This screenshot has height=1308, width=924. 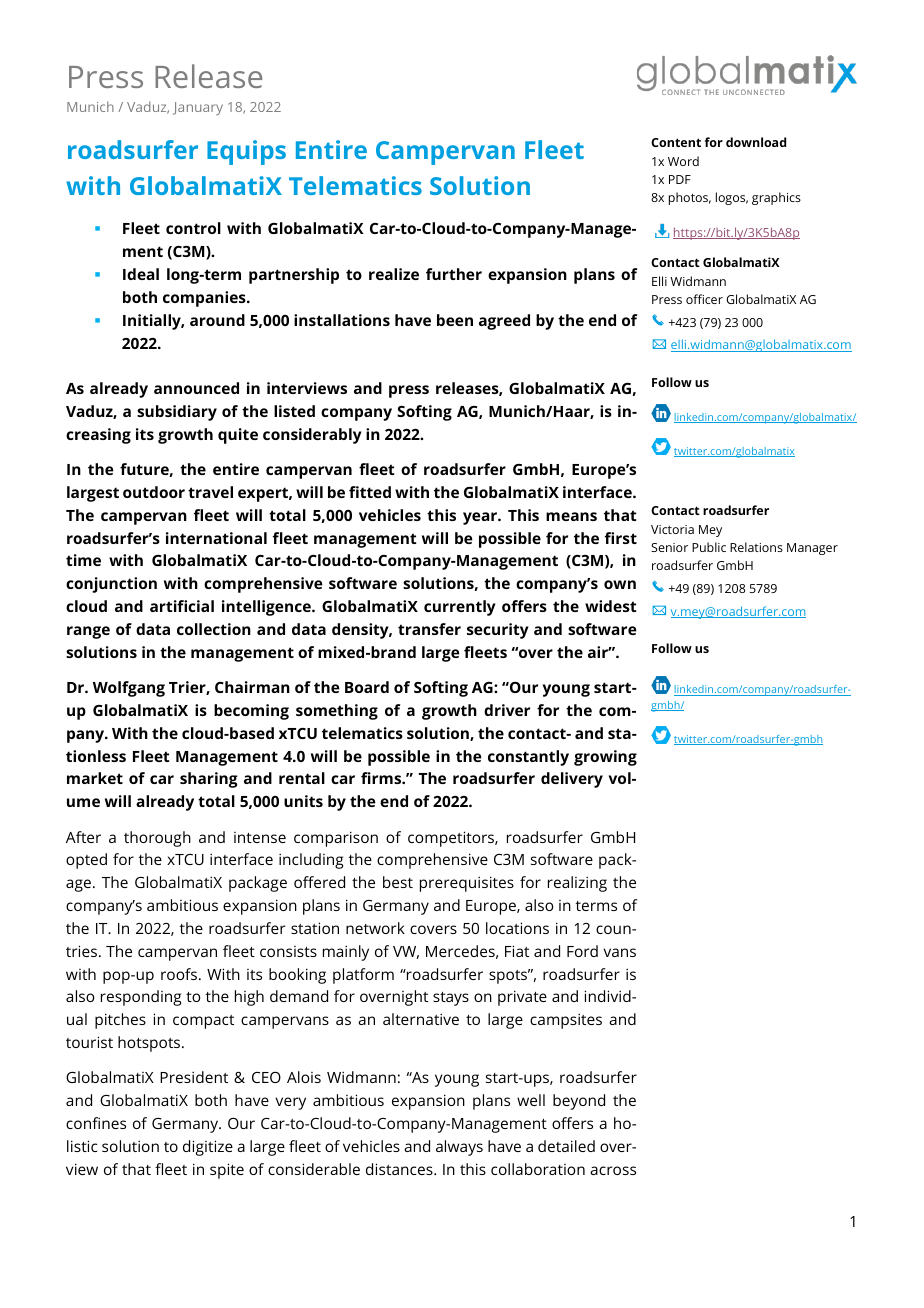 I want to click on further, so click(x=454, y=274).
